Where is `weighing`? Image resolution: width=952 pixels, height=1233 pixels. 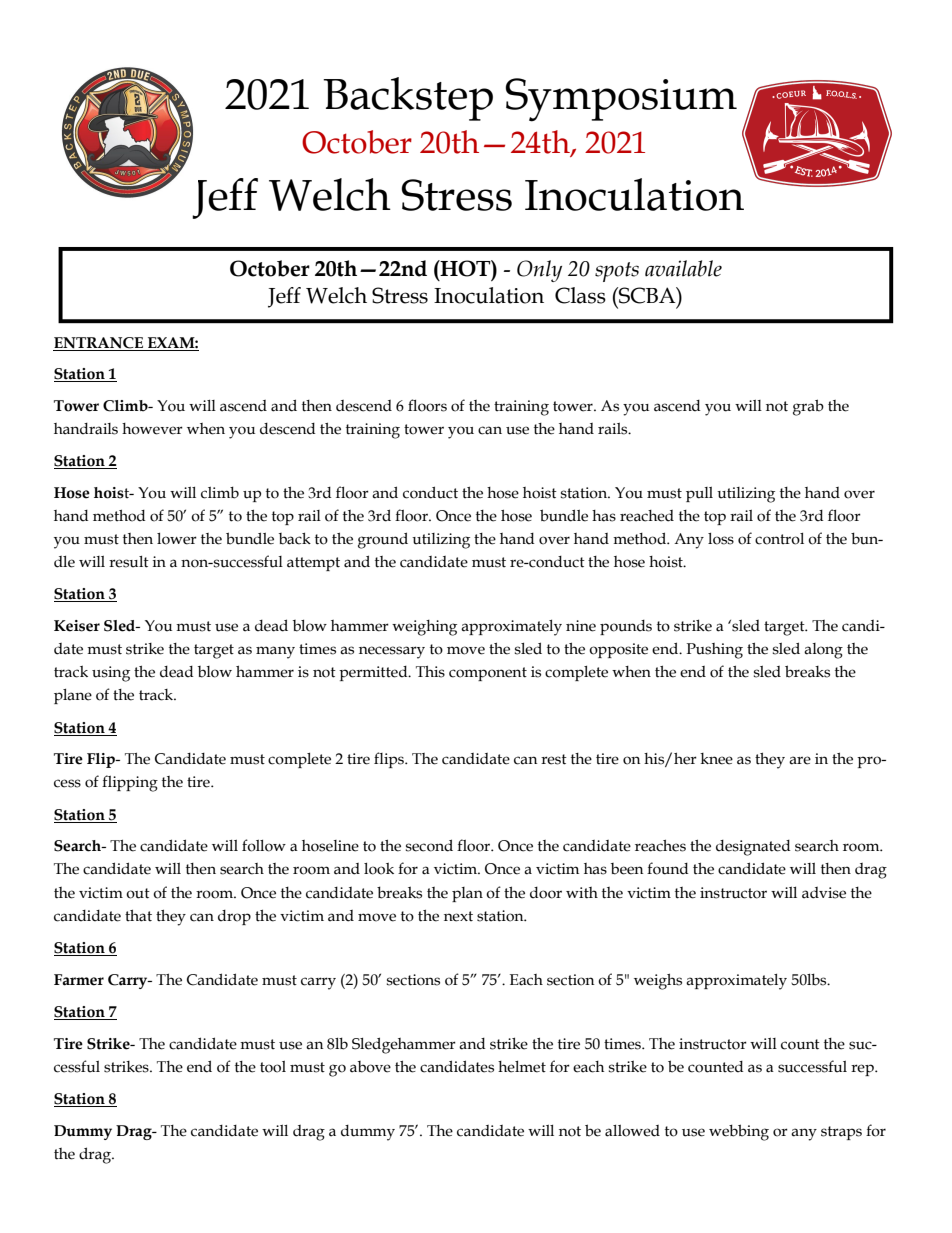
weighing is located at coordinates (424, 628).
